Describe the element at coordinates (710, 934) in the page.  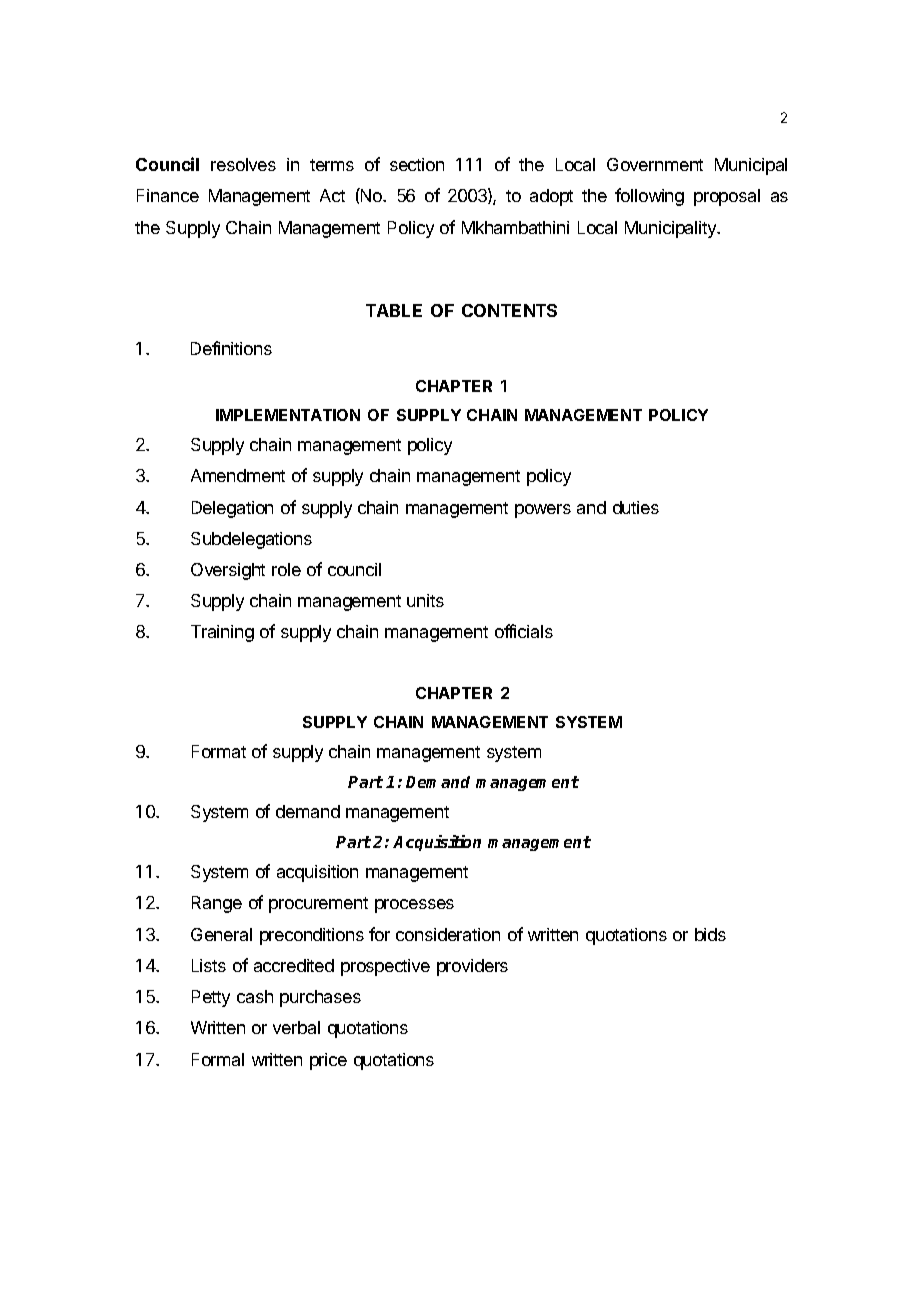
I see `bids` at that location.
